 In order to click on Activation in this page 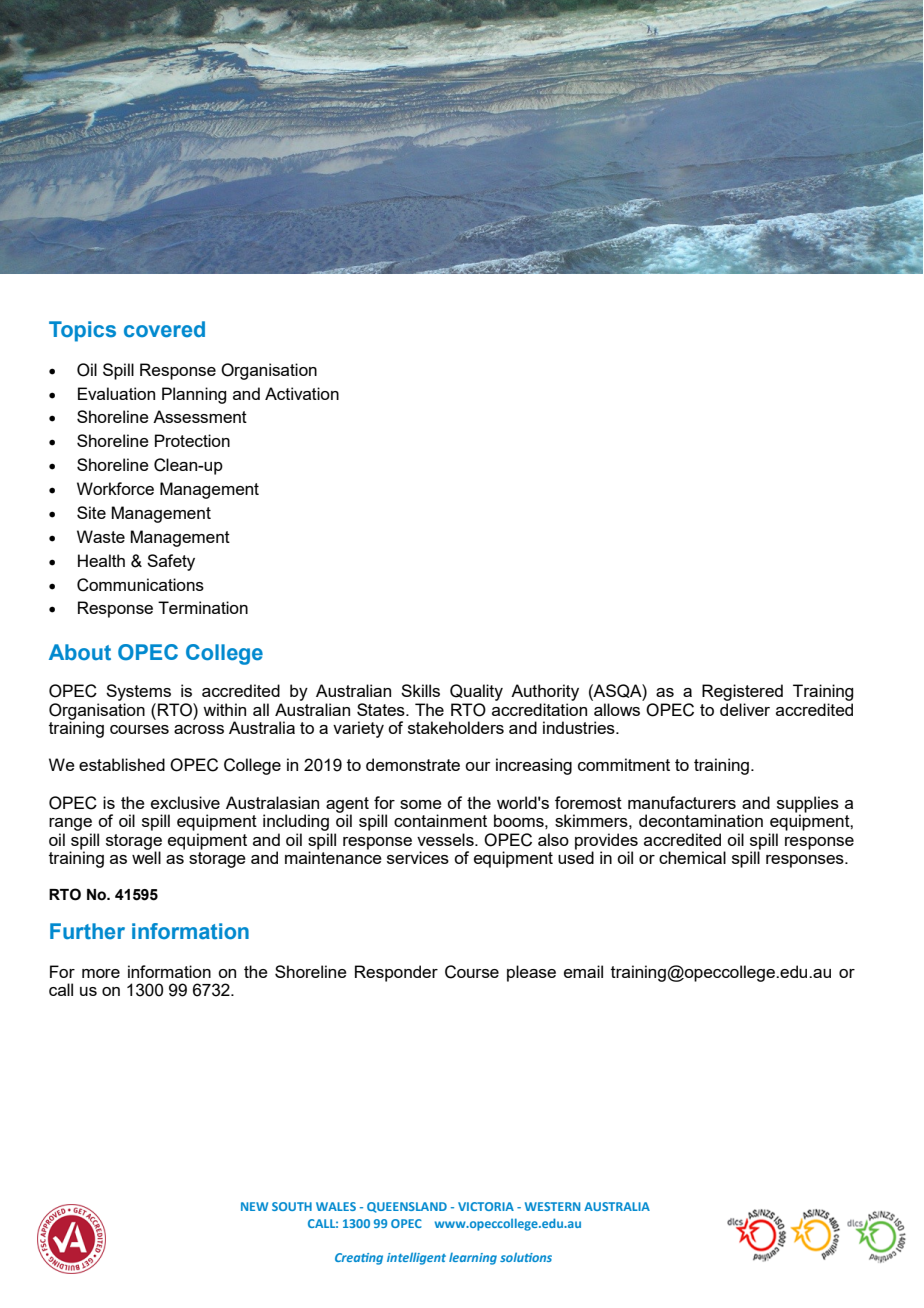, I will do `click(302, 393)`.
